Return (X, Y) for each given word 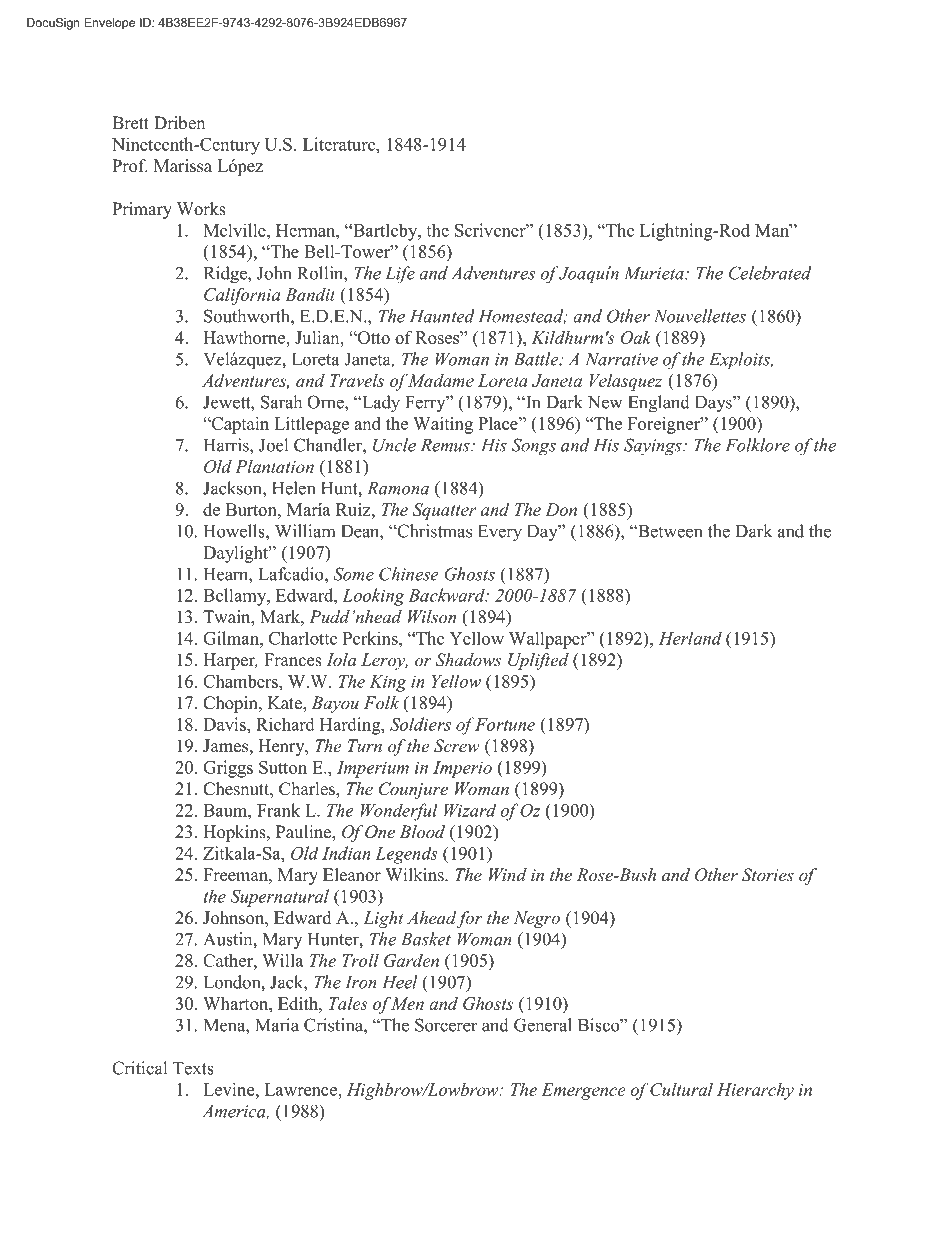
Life (400, 274)
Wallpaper (549, 640)
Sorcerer (446, 1025)
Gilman (232, 638)
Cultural (681, 1089)
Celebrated (770, 273)
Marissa (183, 166)
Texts (193, 1068)
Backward (448, 595)
